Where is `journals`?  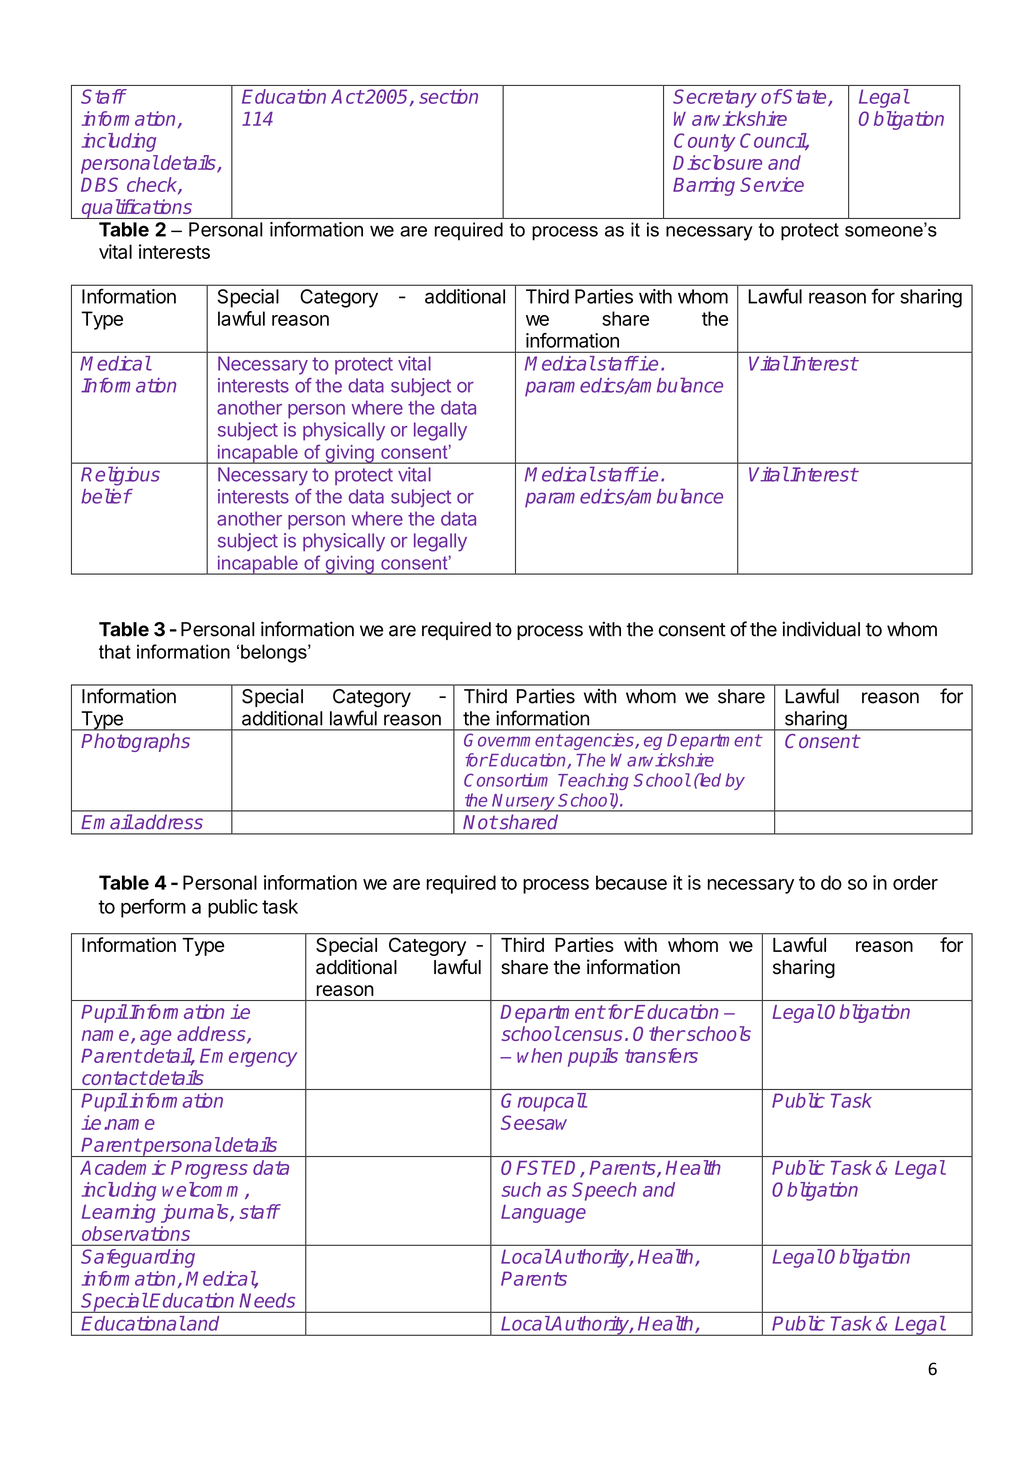
journals is located at coordinates (196, 1213).
